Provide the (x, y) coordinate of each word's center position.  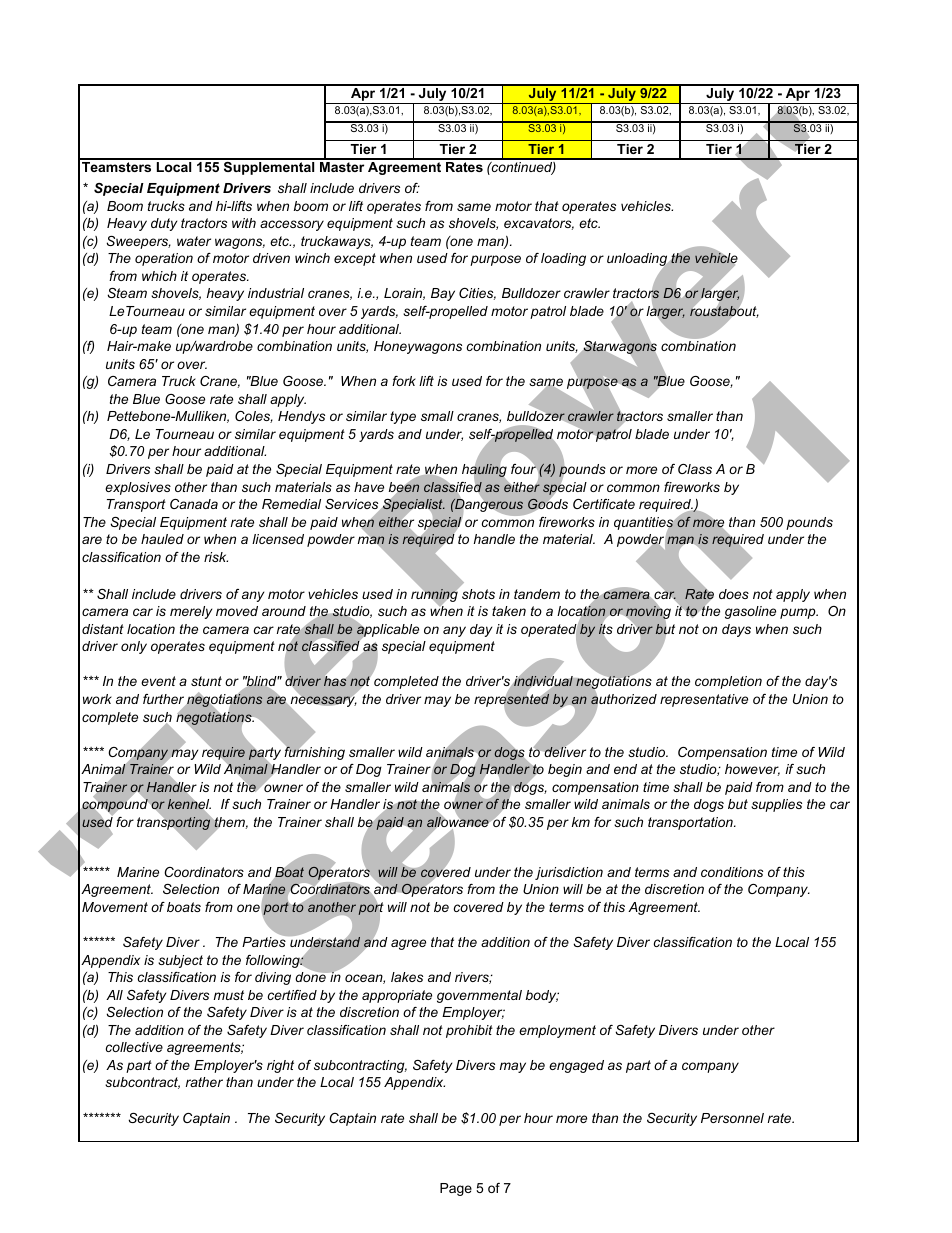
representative (704, 700)
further (164, 700)
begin (565, 770)
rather (204, 1082)
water (194, 241)
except (355, 259)
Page (456, 1189)
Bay (443, 294)
